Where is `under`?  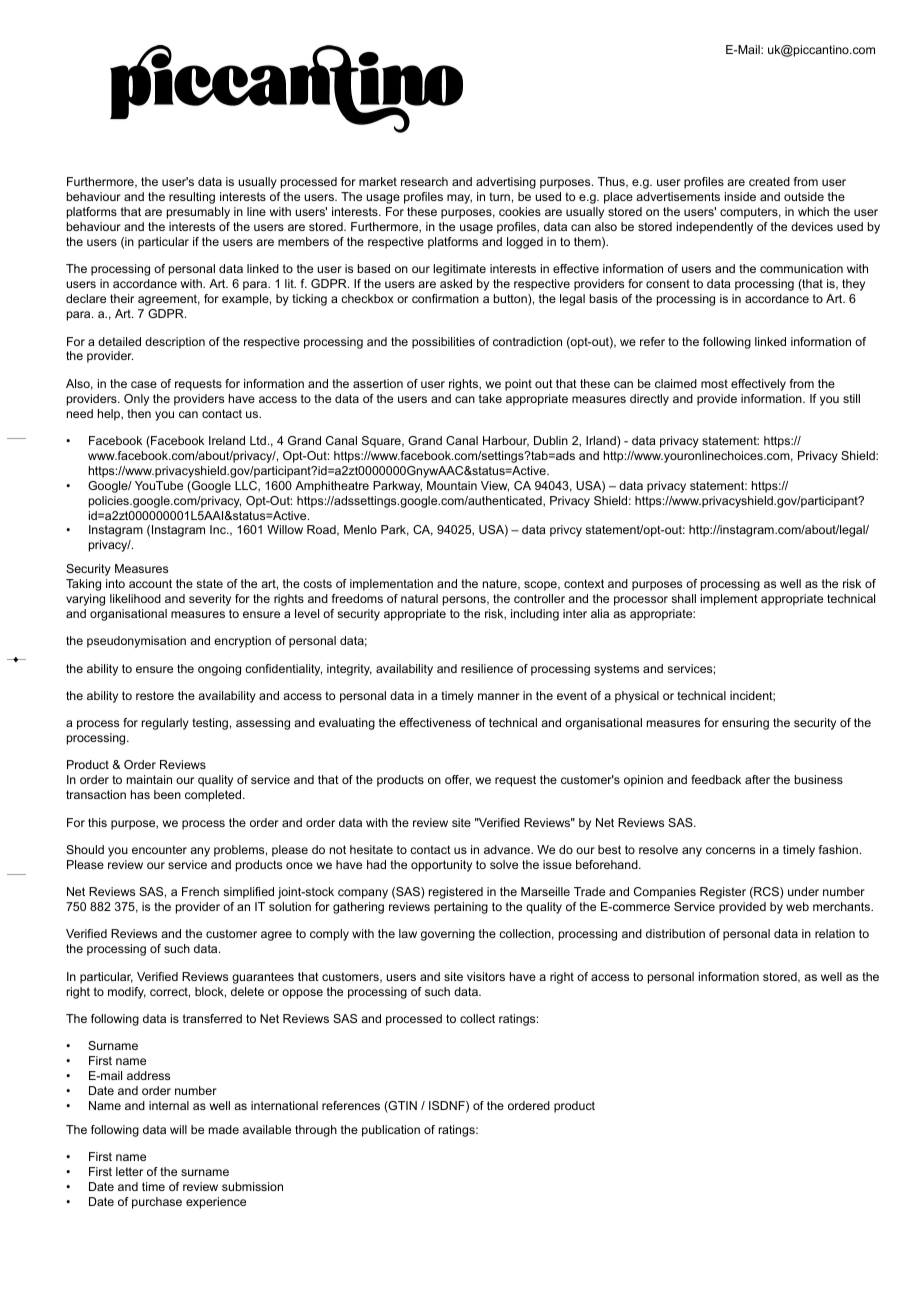 under is located at coordinates (803, 891).
